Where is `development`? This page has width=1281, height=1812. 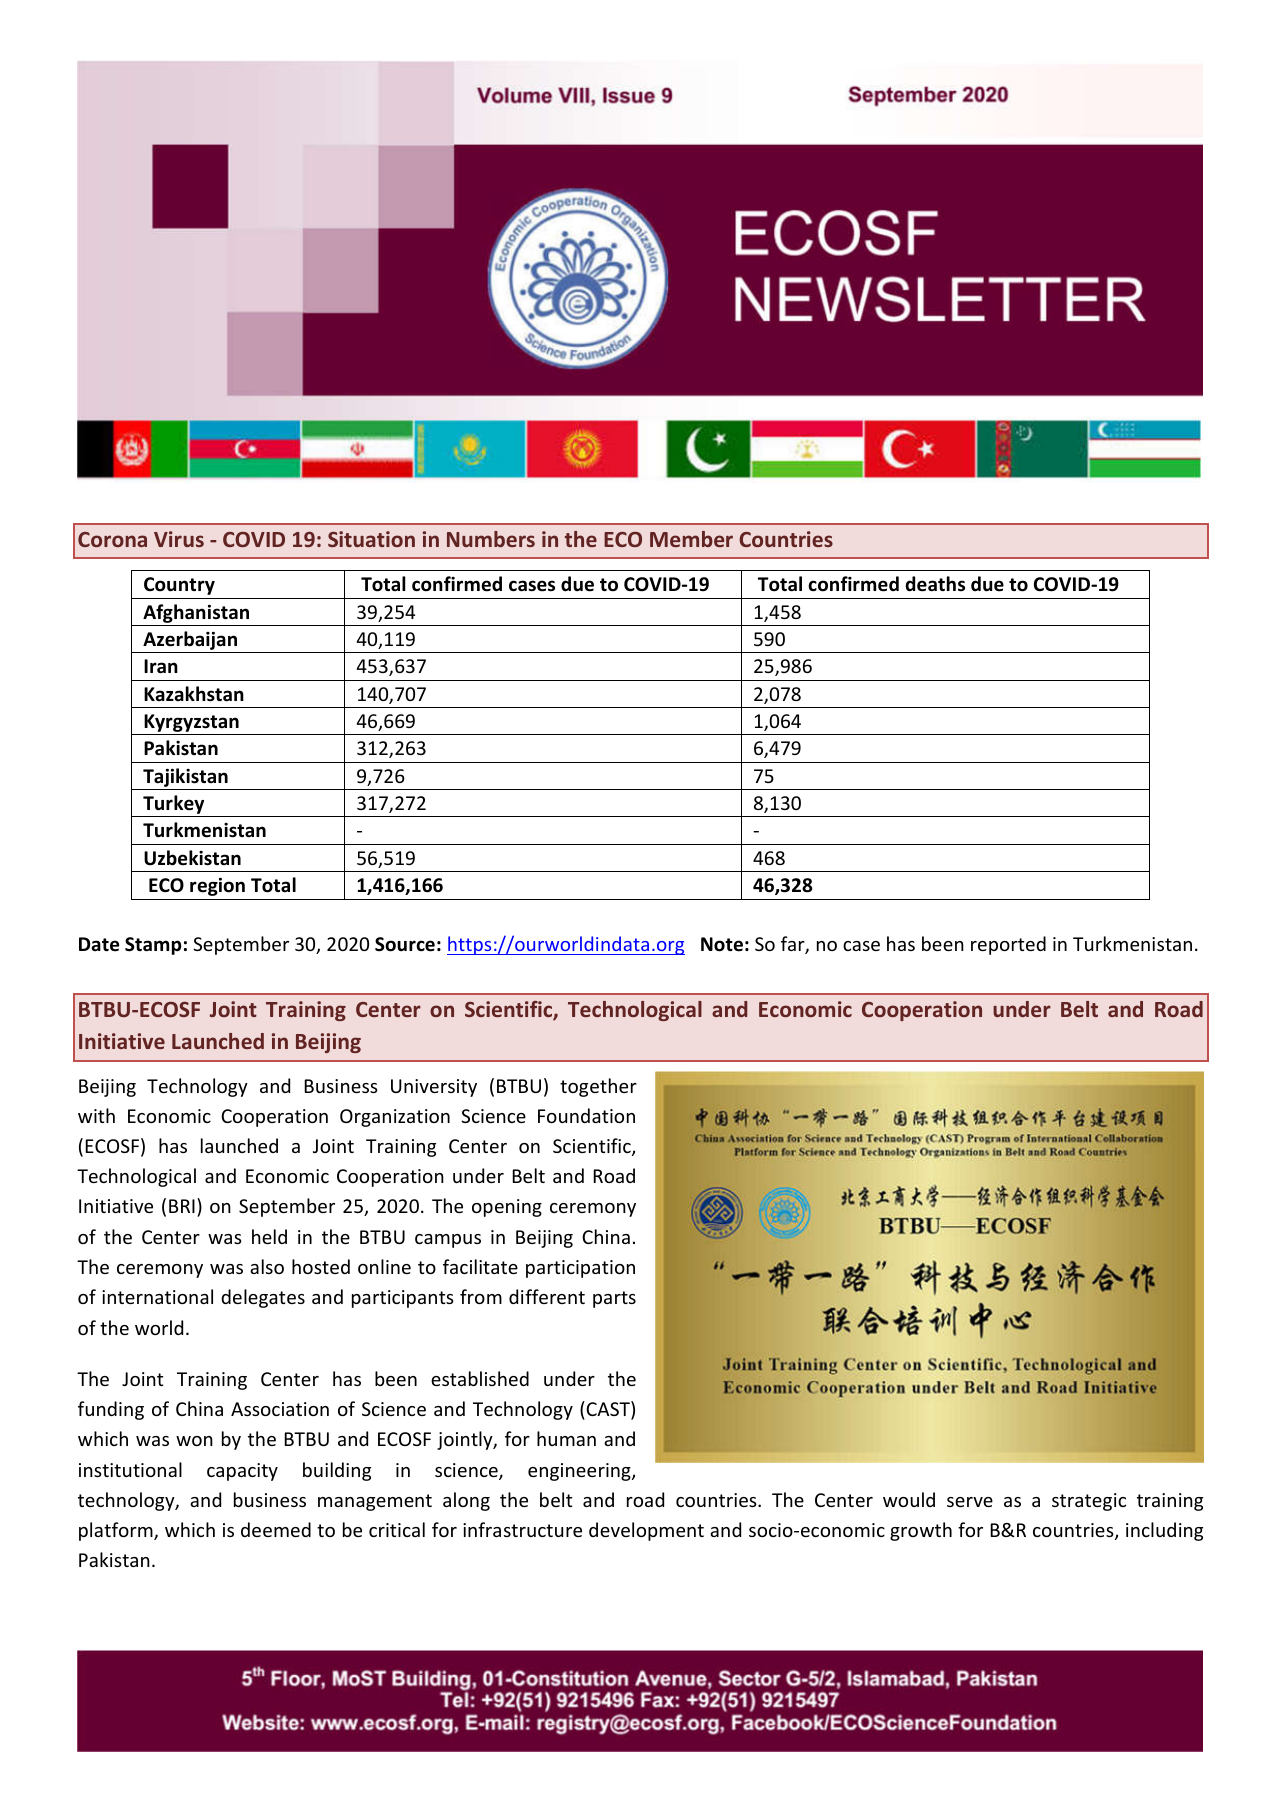
development is located at coordinates (646, 1531).
